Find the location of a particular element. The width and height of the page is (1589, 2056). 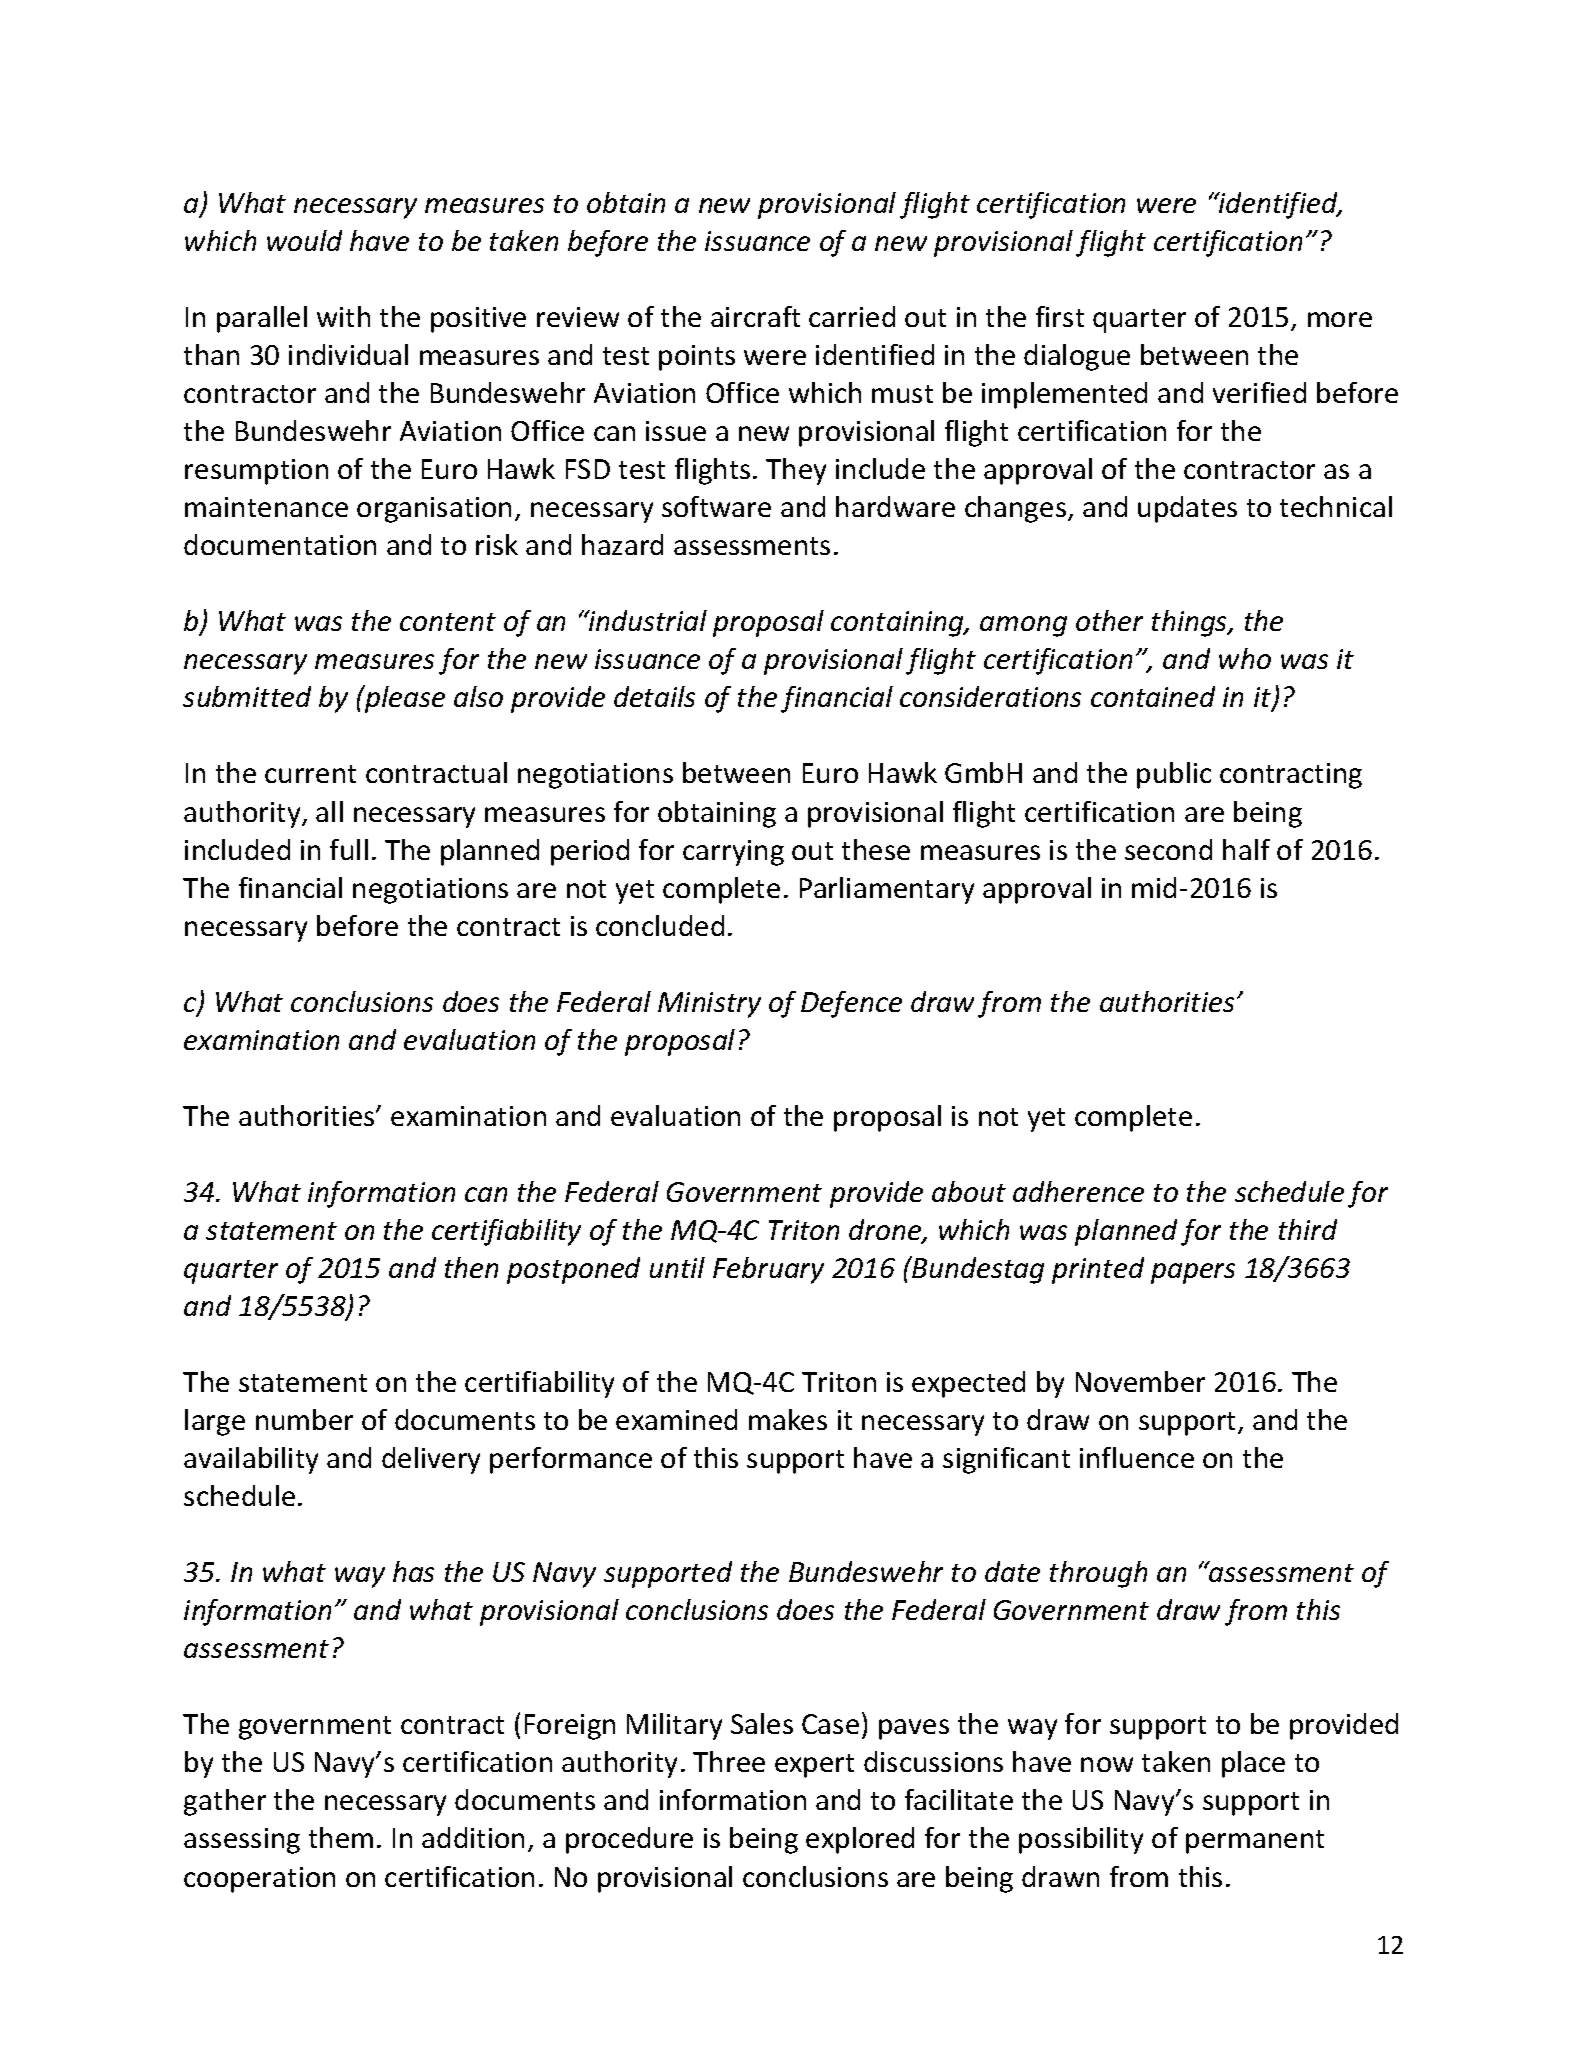

them is located at coordinates (341, 1837).
